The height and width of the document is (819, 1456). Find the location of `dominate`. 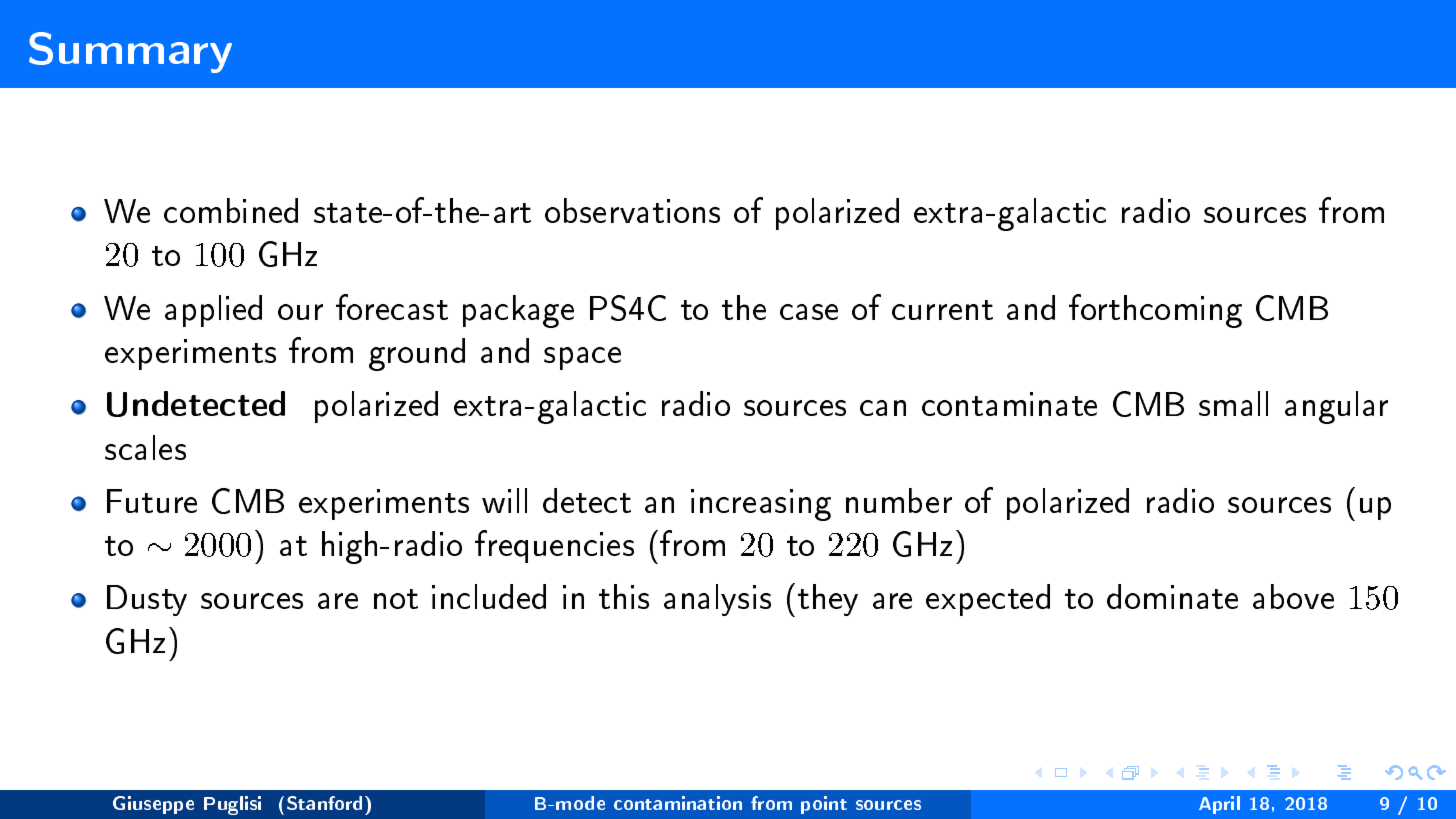

dominate is located at coordinates (1172, 596).
